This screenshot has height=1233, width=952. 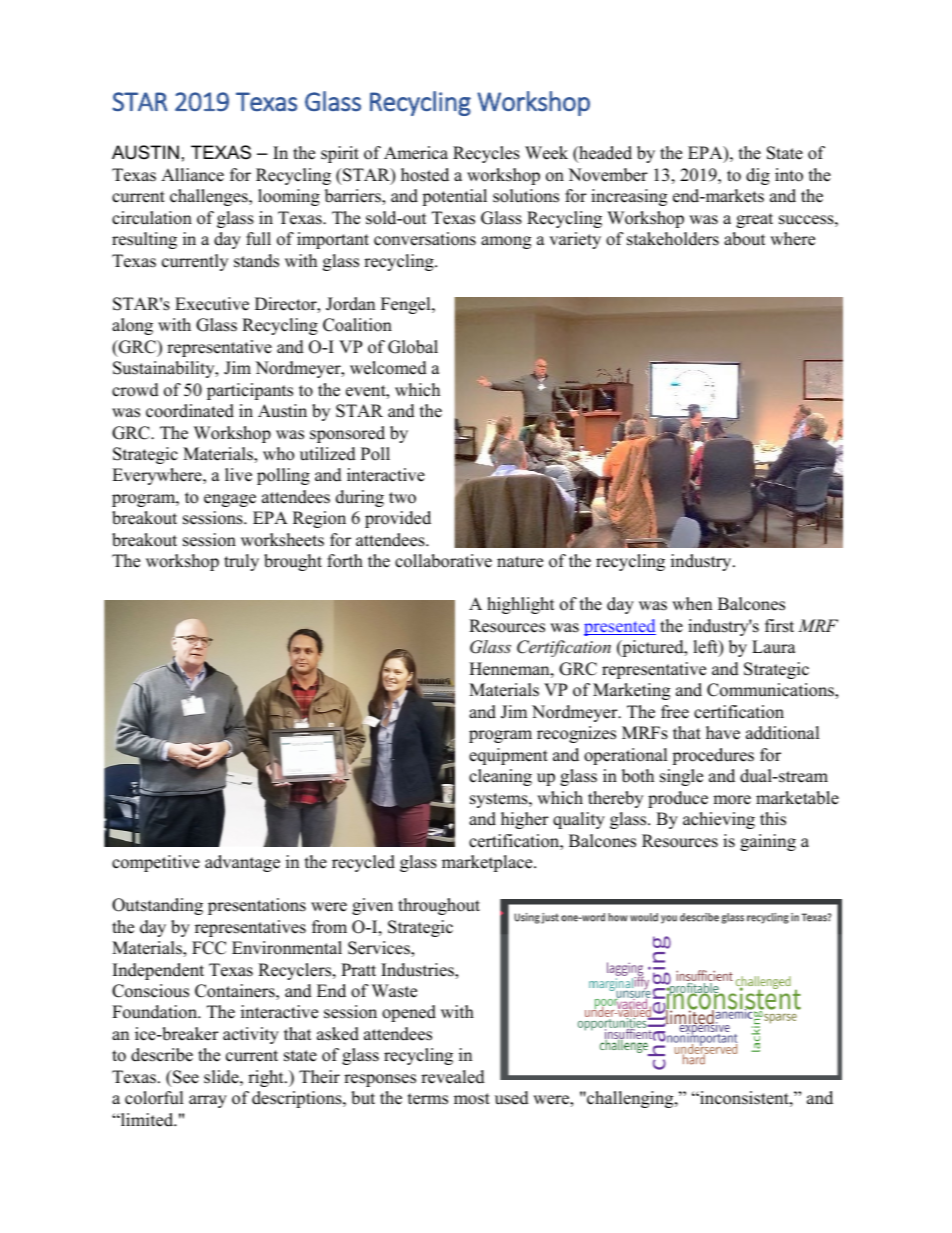 I want to click on achieving, so click(x=719, y=820).
